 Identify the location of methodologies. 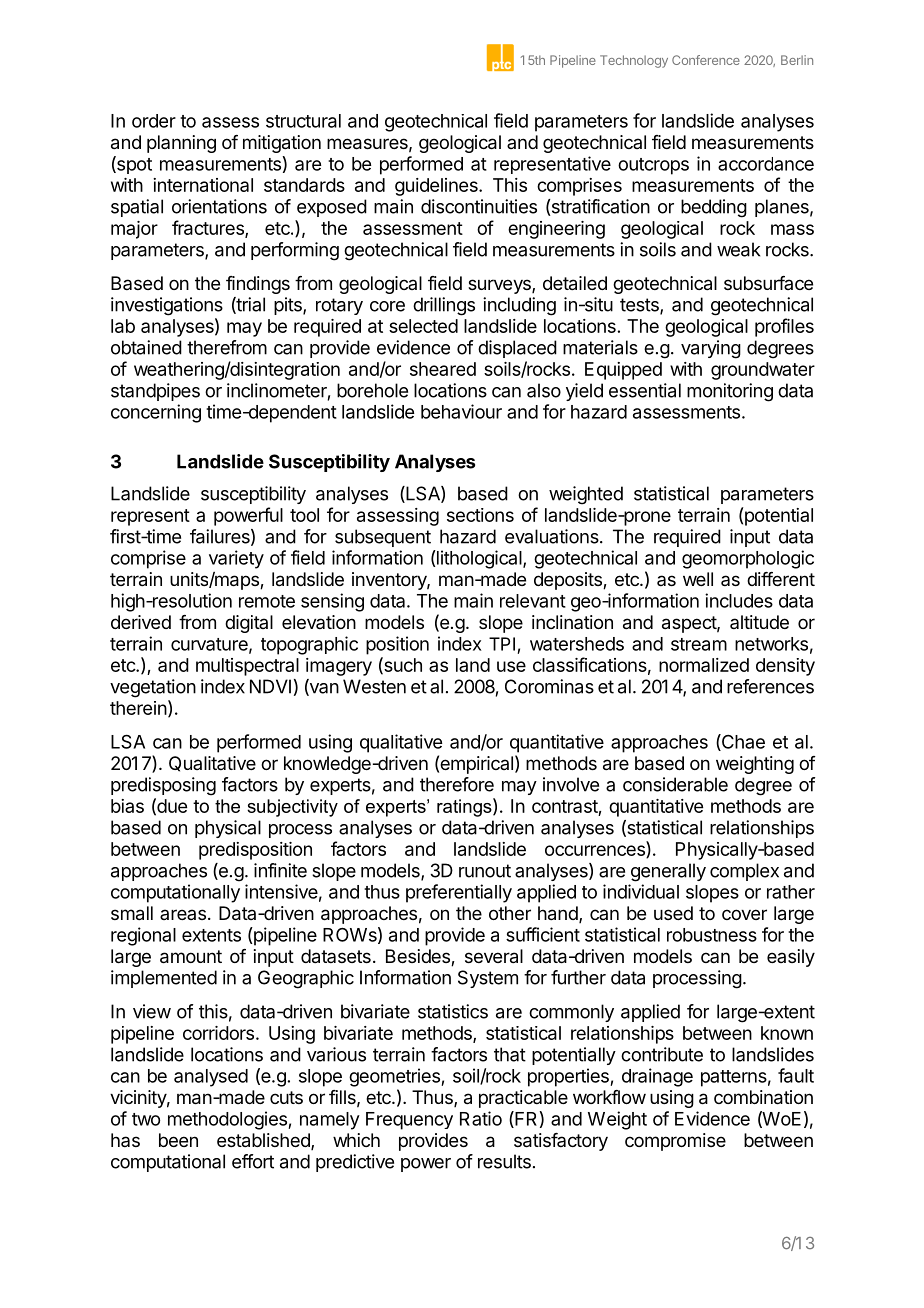
(228, 1120).
